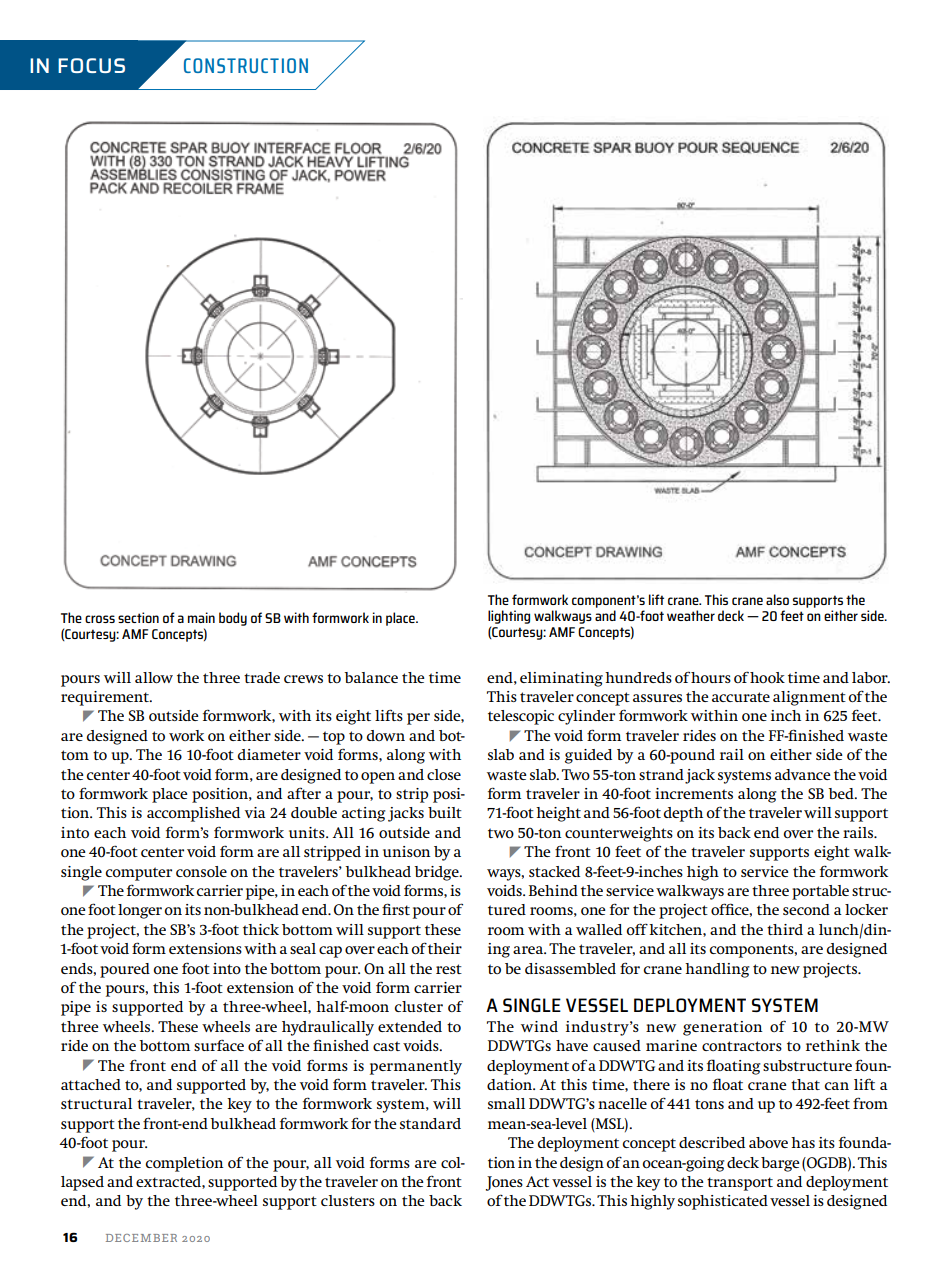 This document has height=1270, width=952. I want to click on main, so click(201, 617).
